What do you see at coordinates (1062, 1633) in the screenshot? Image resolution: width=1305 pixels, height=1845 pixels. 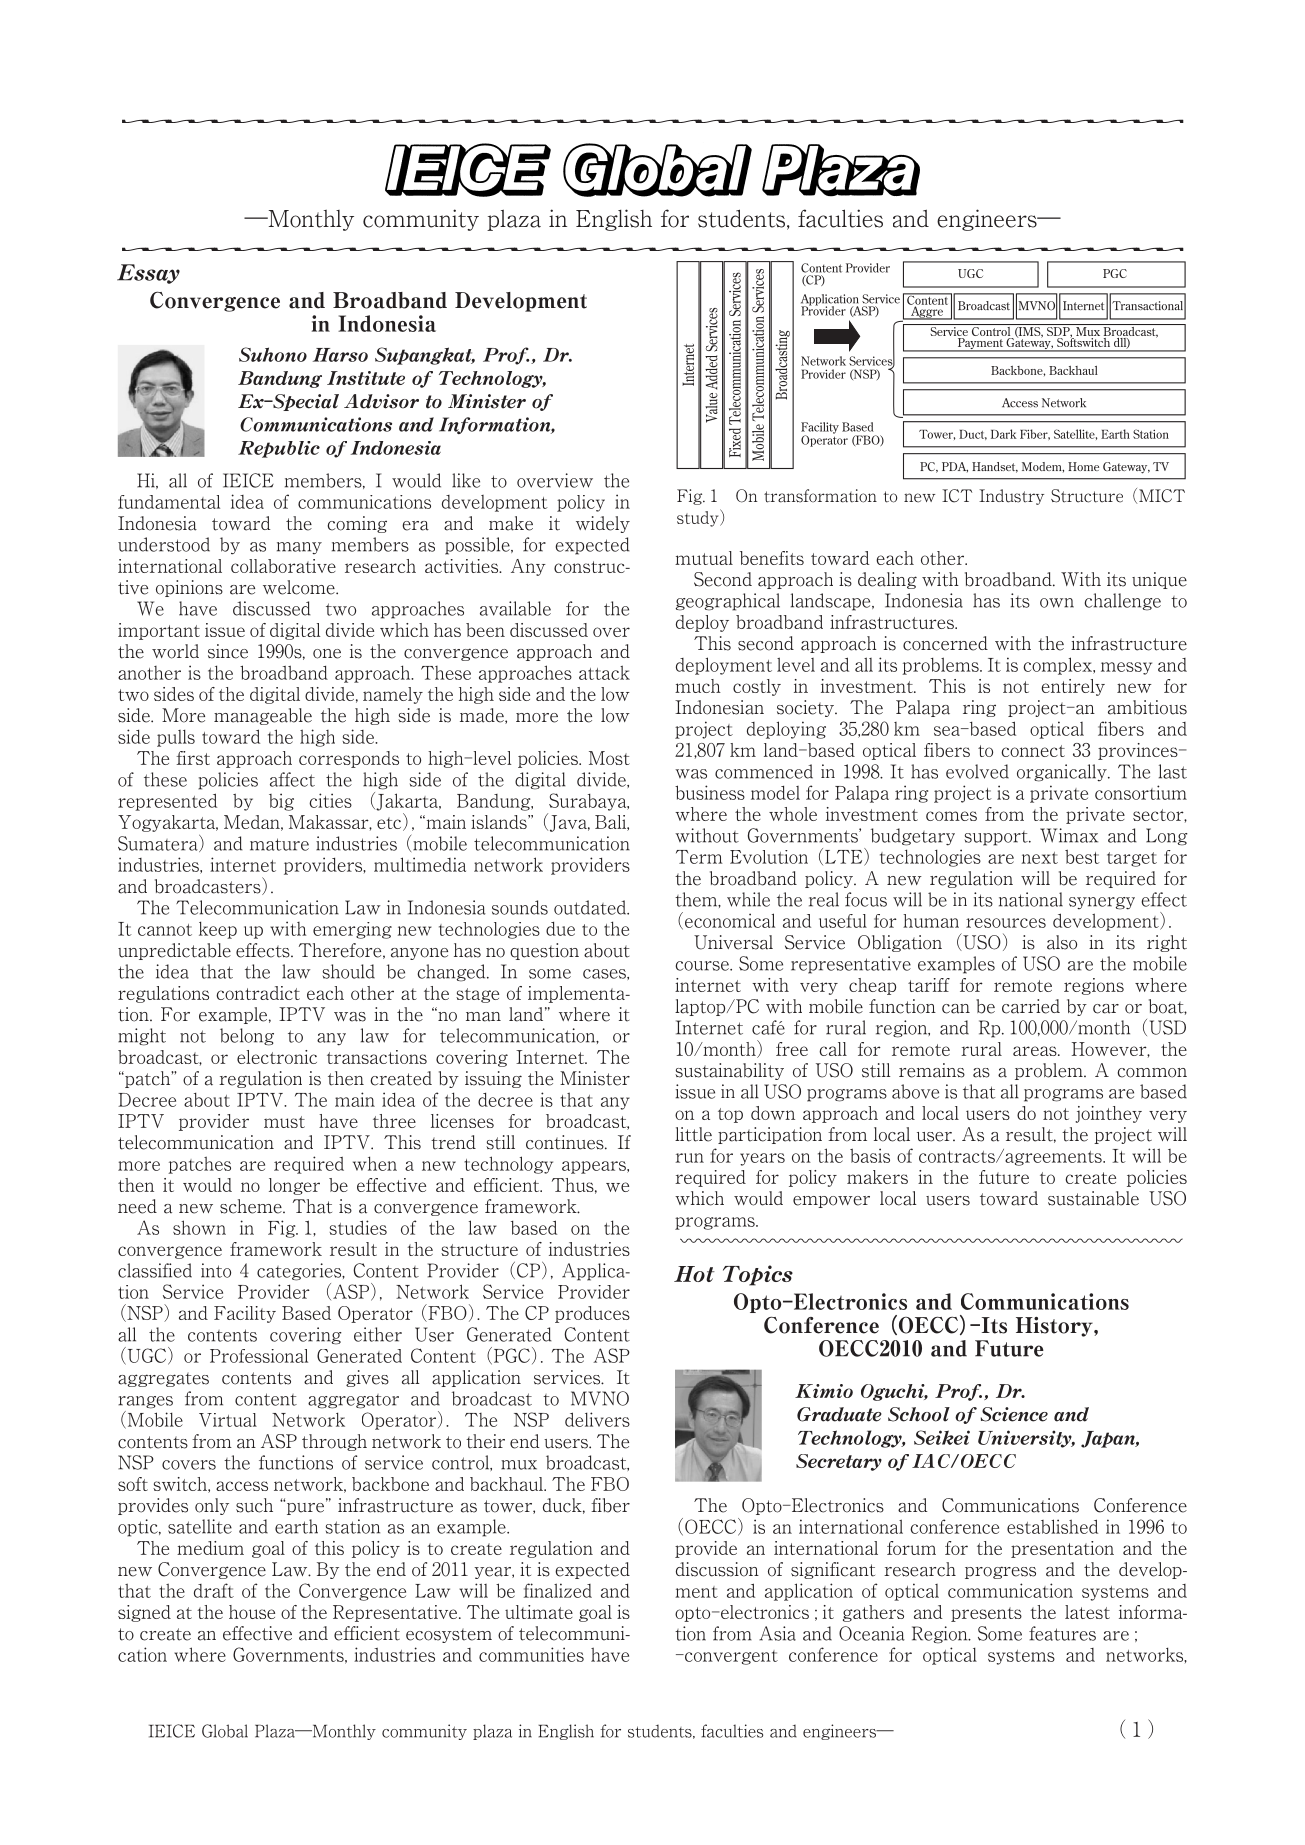 I see `features` at bounding box center [1062, 1633].
